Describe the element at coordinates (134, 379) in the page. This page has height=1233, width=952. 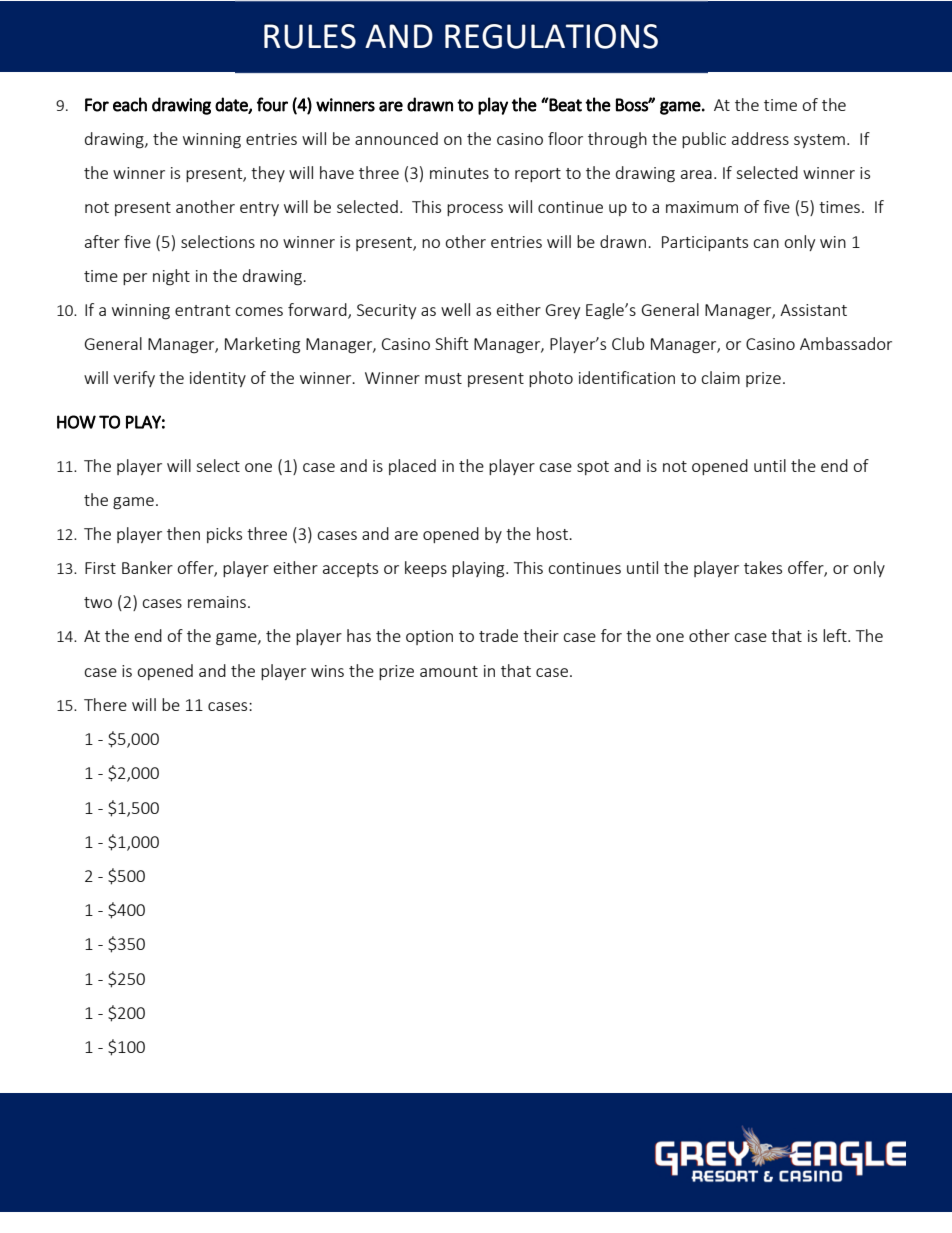
I see `verify` at that location.
